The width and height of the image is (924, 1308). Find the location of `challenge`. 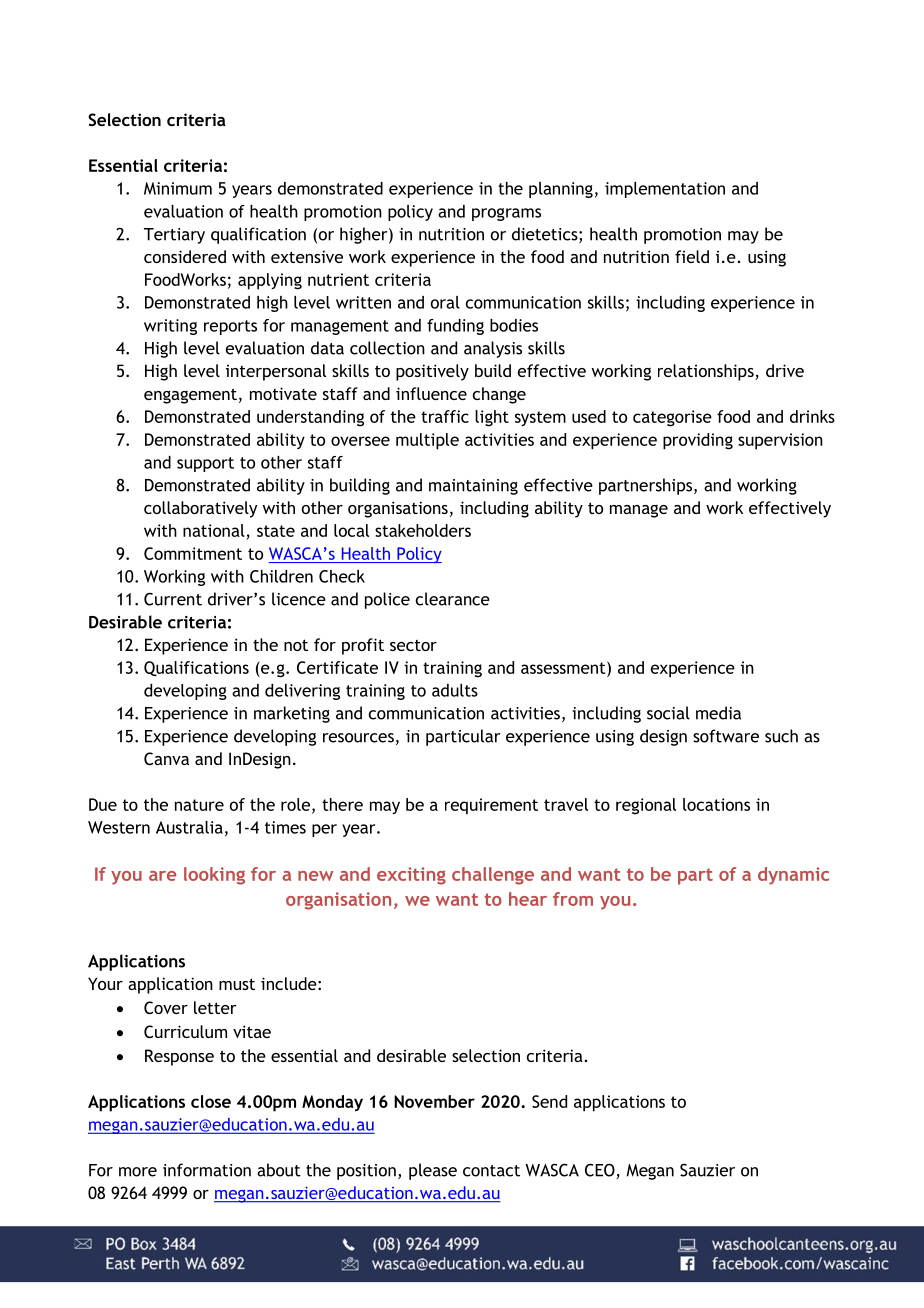

challenge is located at coordinates (493, 876).
